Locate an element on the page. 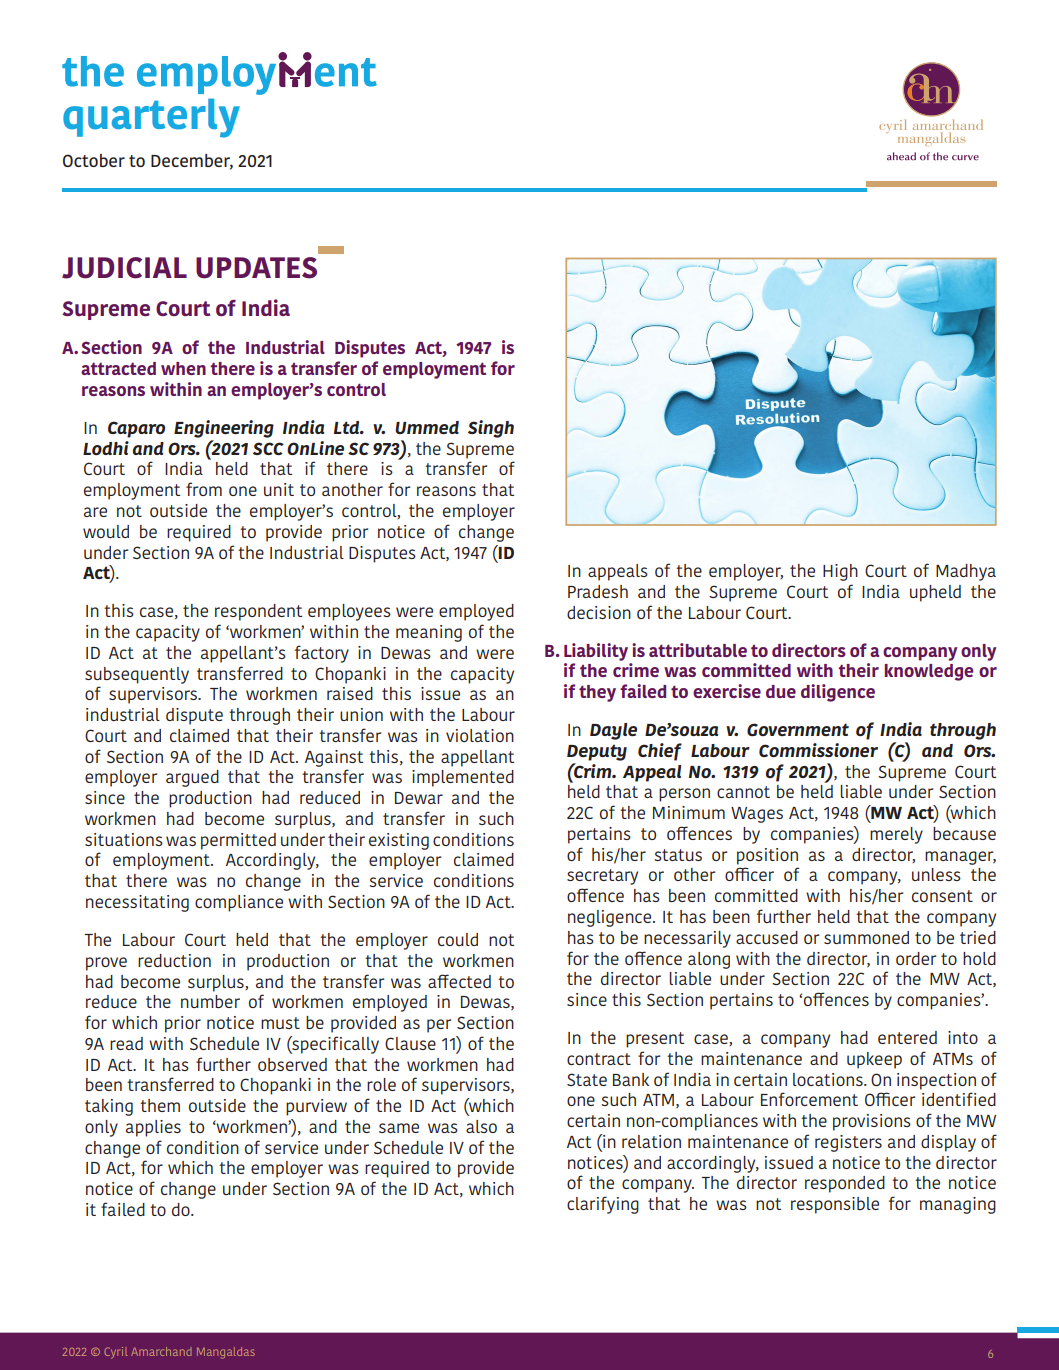 The image size is (1059, 1370). UPDATES is located at coordinates (256, 268).
